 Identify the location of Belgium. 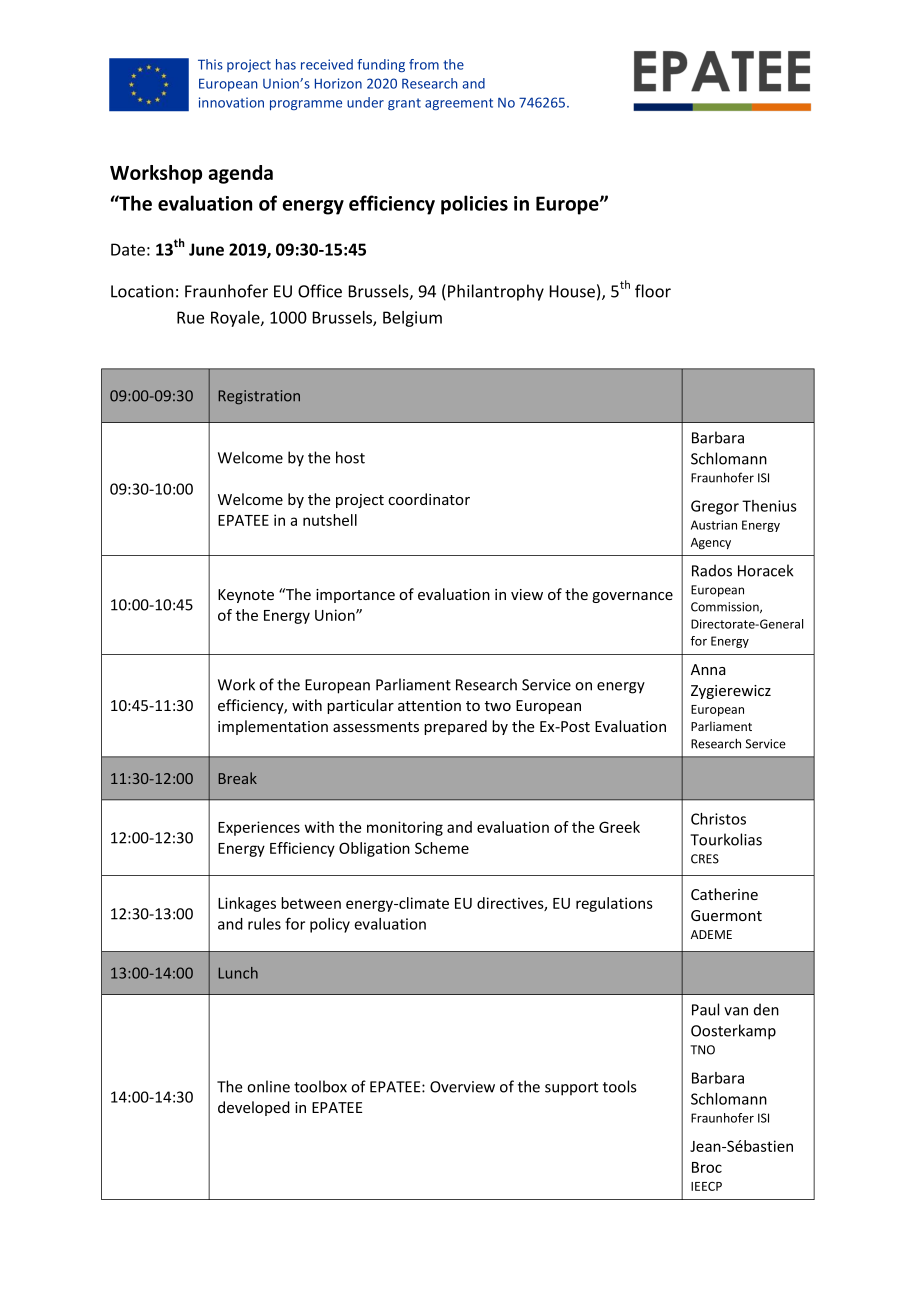
(412, 319).
